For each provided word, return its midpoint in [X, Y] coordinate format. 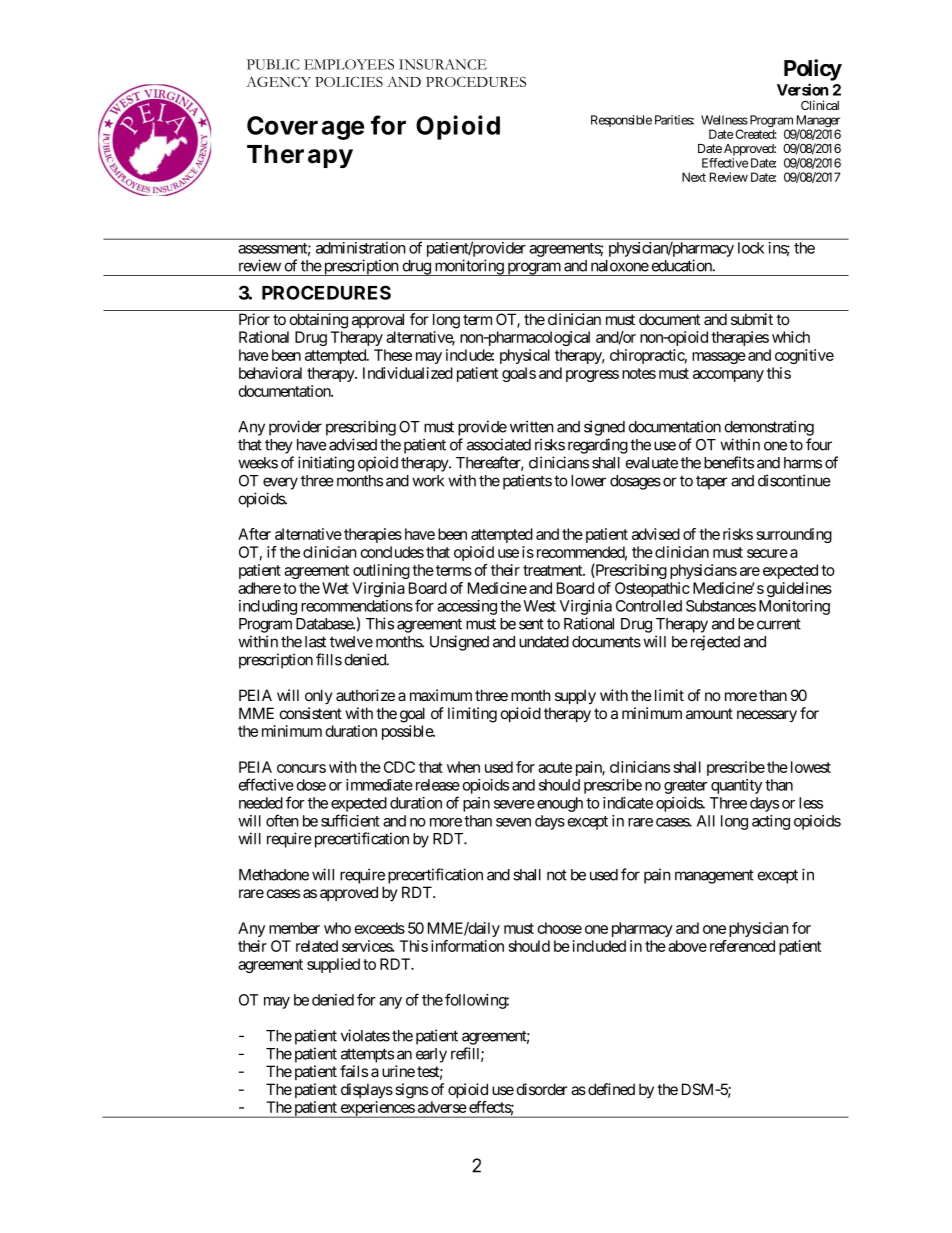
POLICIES [349, 81]
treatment [553, 570]
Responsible [621, 121]
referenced [742, 946]
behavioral [270, 373]
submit [752, 319]
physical [525, 356]
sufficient [350, 820]
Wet [335, 588]
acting [771, 822]
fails [354, 1071]
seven [513, 822]
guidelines [799, 589]
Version [802, 89]
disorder [542, 1089]
